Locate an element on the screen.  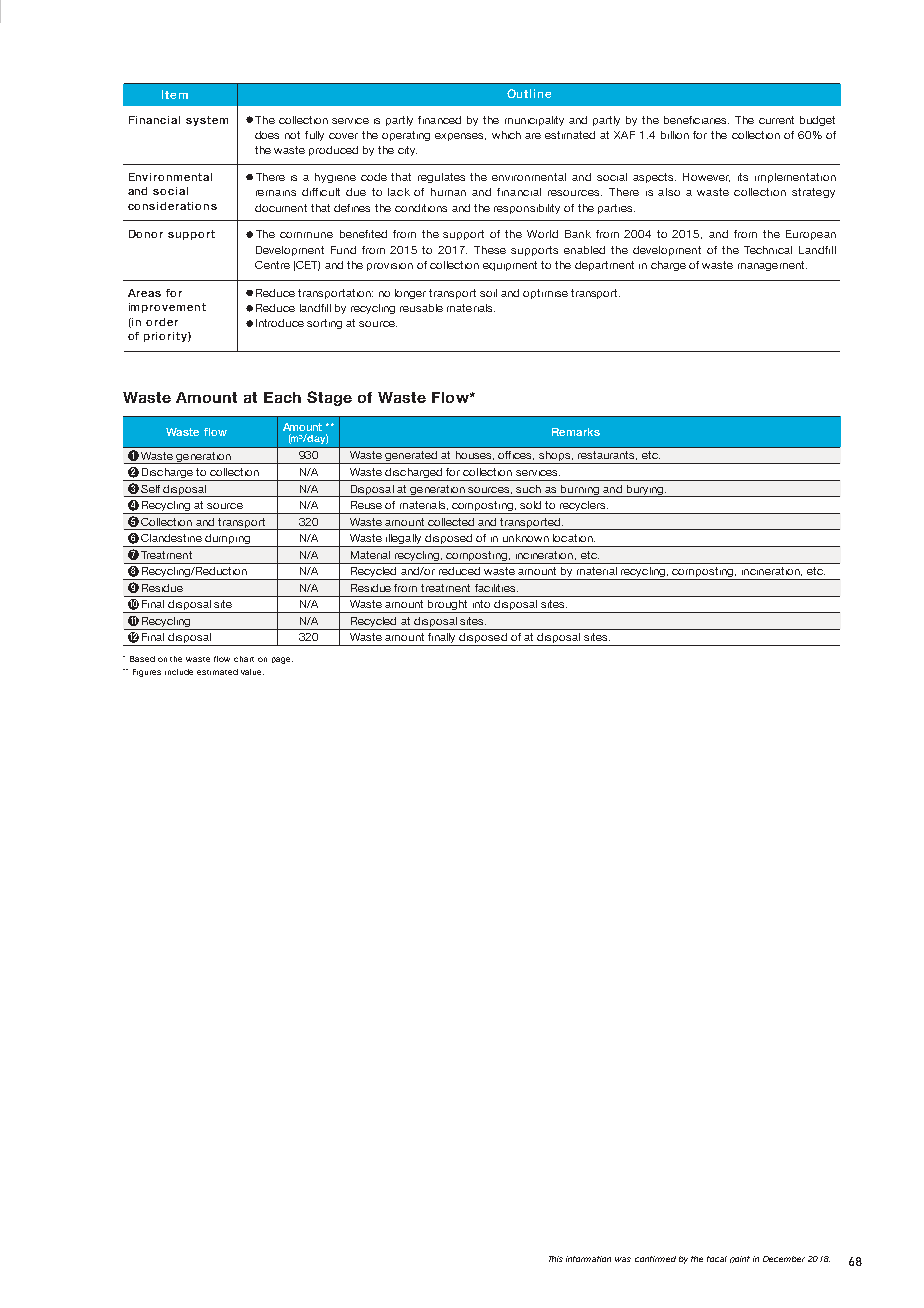
dumping is located at coordinates (227, 540).
